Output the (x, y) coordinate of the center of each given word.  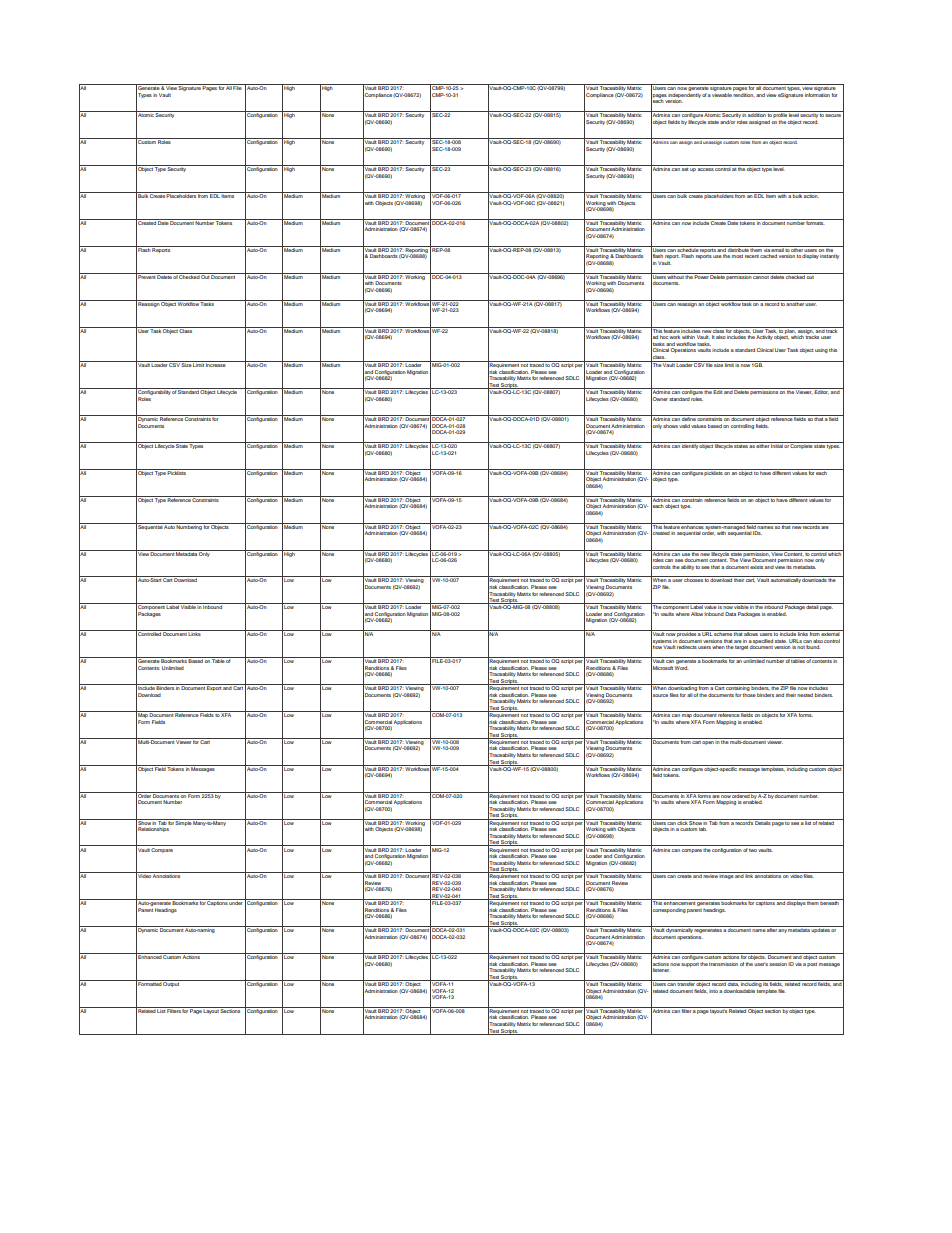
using (821, 350)
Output (172, 983)
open (708, 743)
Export (214, 687)
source (659, 695)
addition (757, 114)
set (685, 168)
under (236, 902)
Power (701, 276)
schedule (688, 249)
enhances (692, 526)
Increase (216, 364)
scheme (723, 633)
